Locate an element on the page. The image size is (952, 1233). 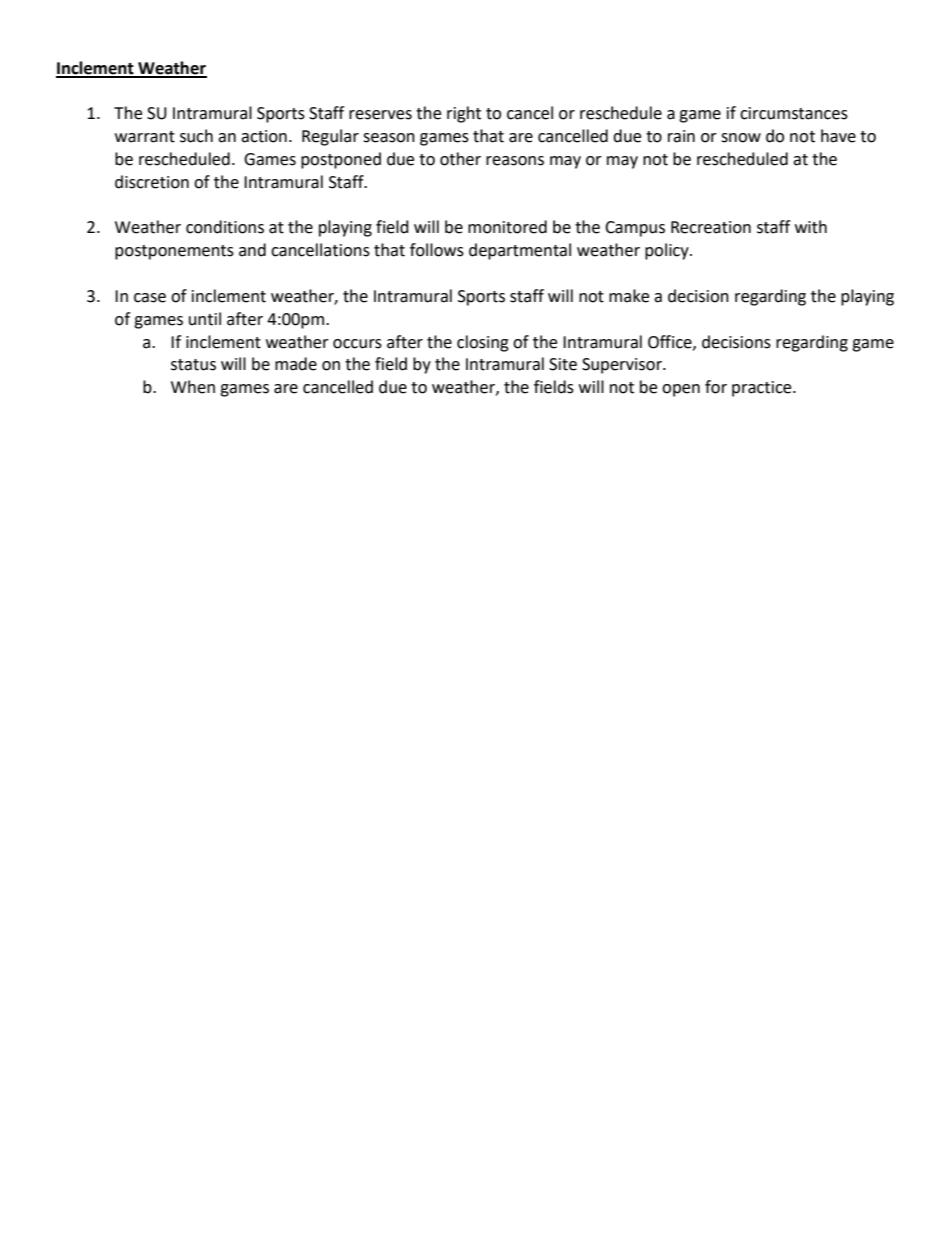
circumstances is located at coordinates (794, 113).
